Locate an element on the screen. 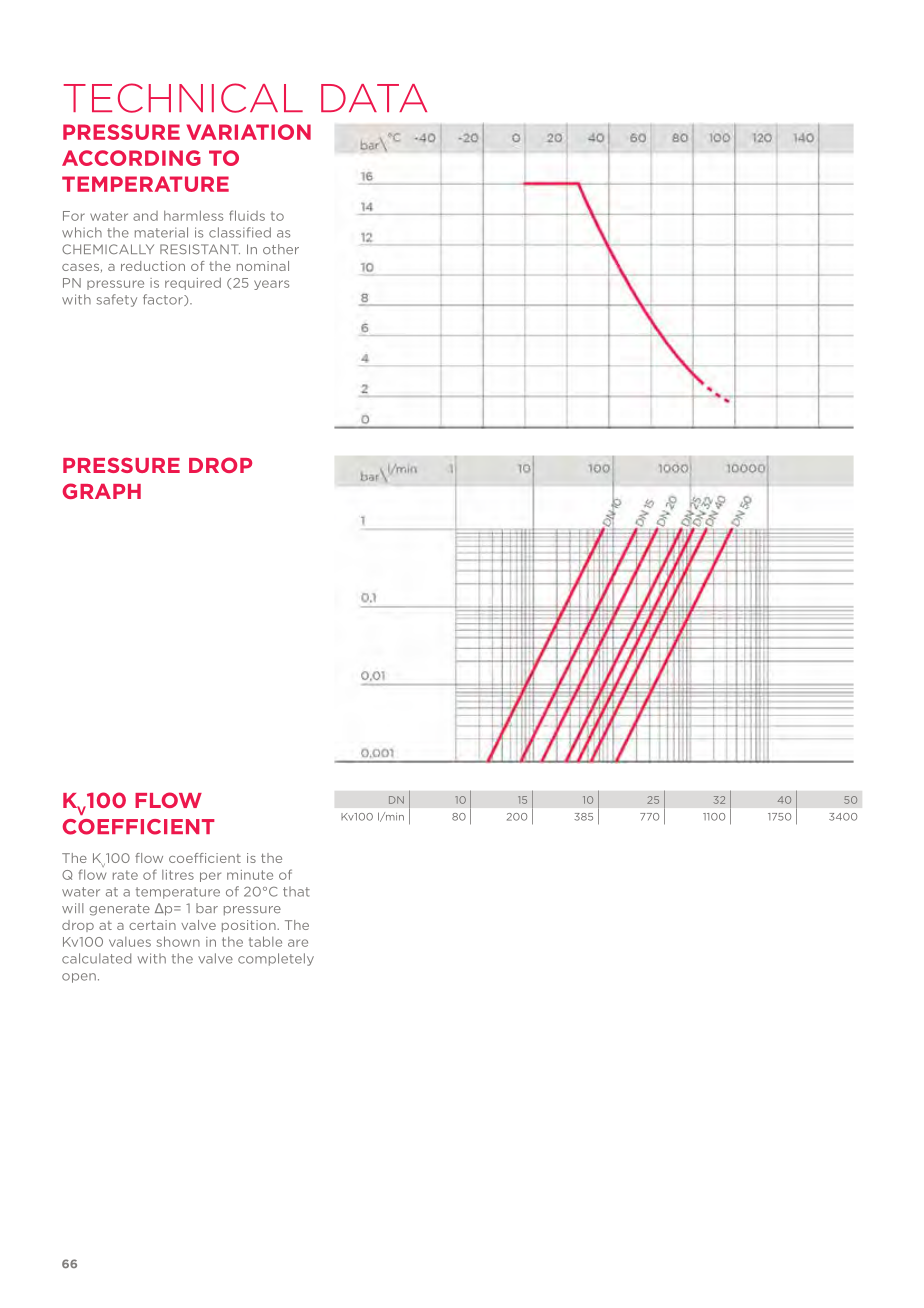 The image size is (924, 1308). ACCORDING is located at coordinates (131, 158).
